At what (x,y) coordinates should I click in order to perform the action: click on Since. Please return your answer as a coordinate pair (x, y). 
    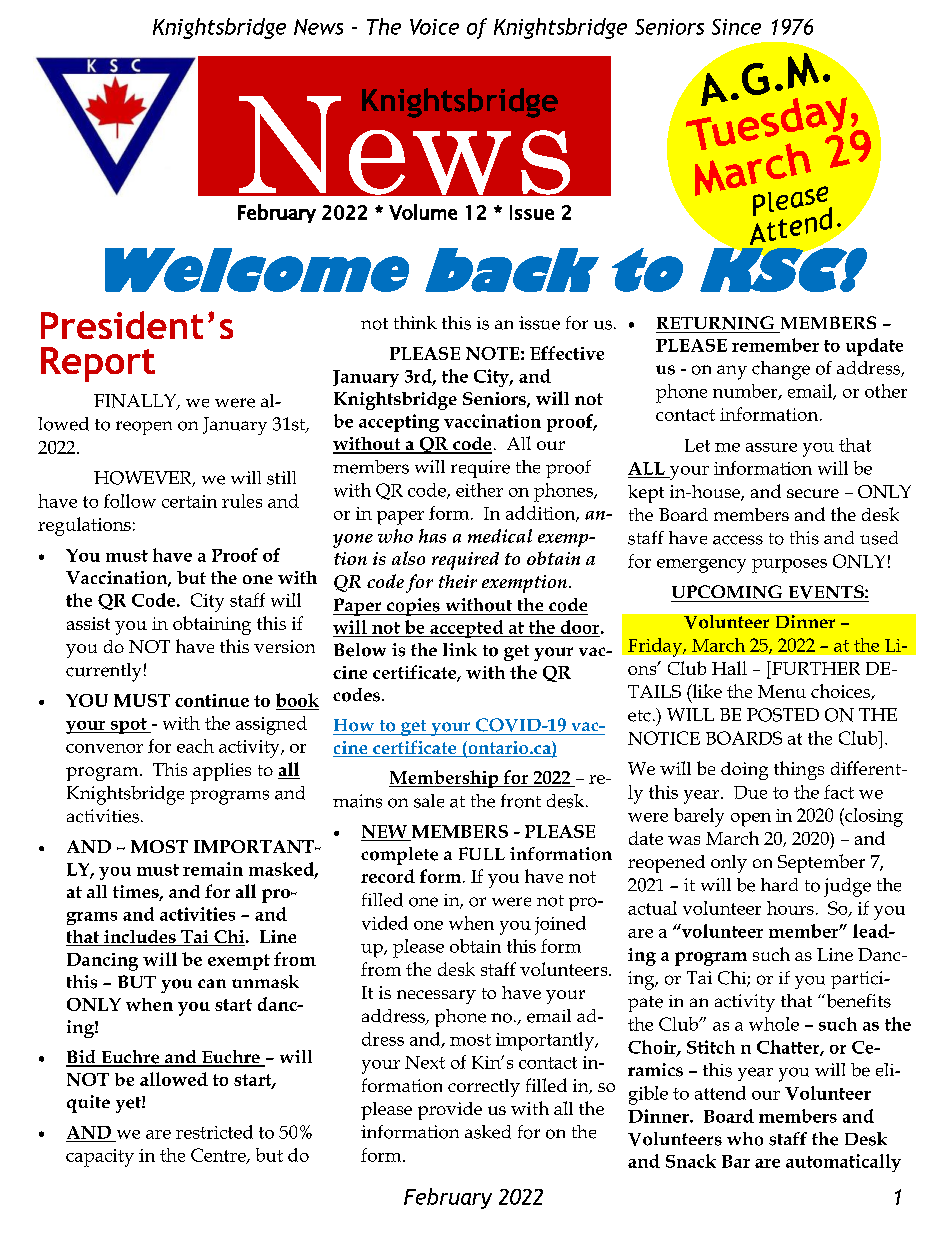
    Looking at the image, I should click on (736, 27).
